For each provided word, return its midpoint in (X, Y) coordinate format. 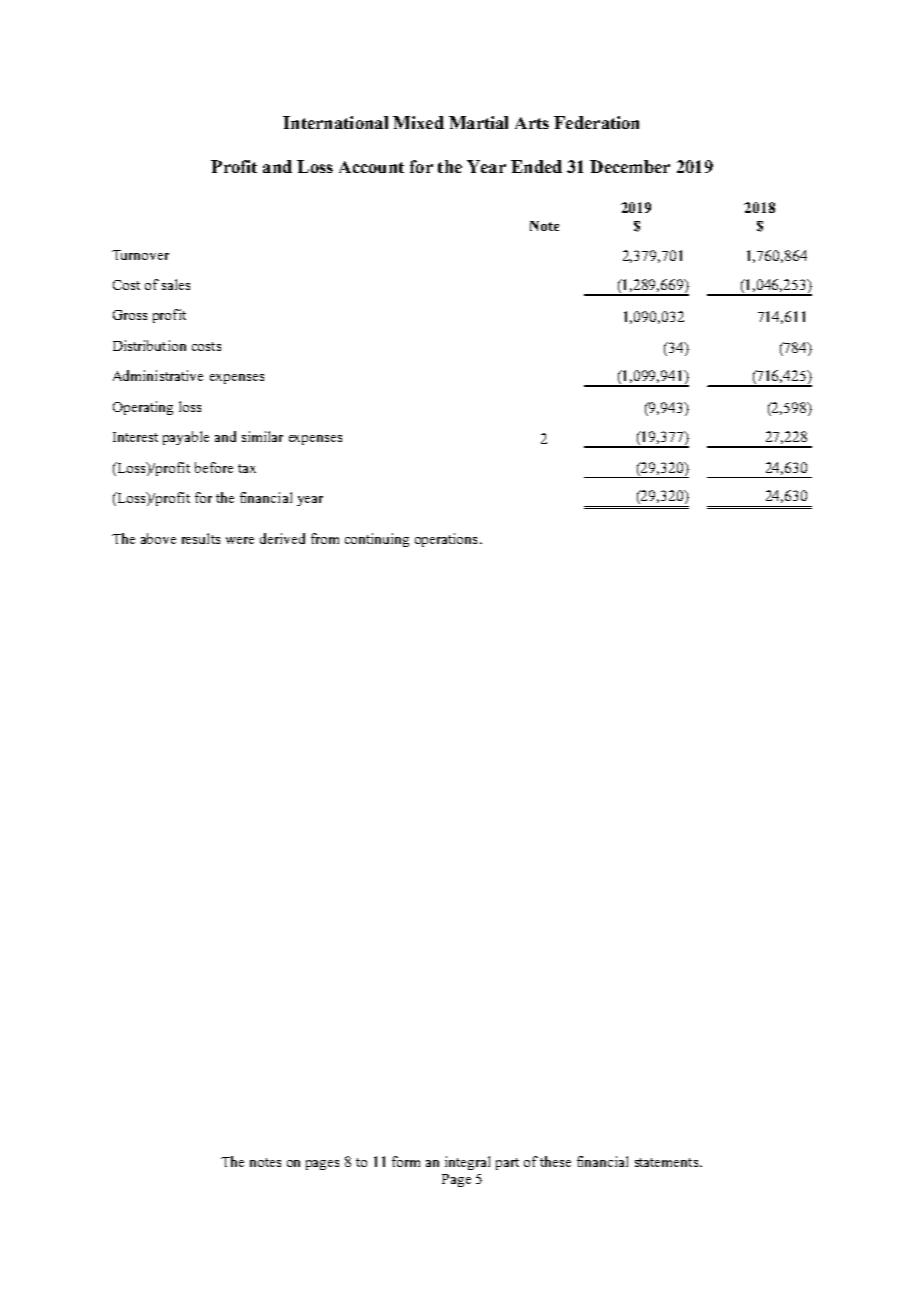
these (555, 1161)
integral (467, 1163)
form (406, 1161)
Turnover (140, 255)
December (630, 166)
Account (371, 167)
